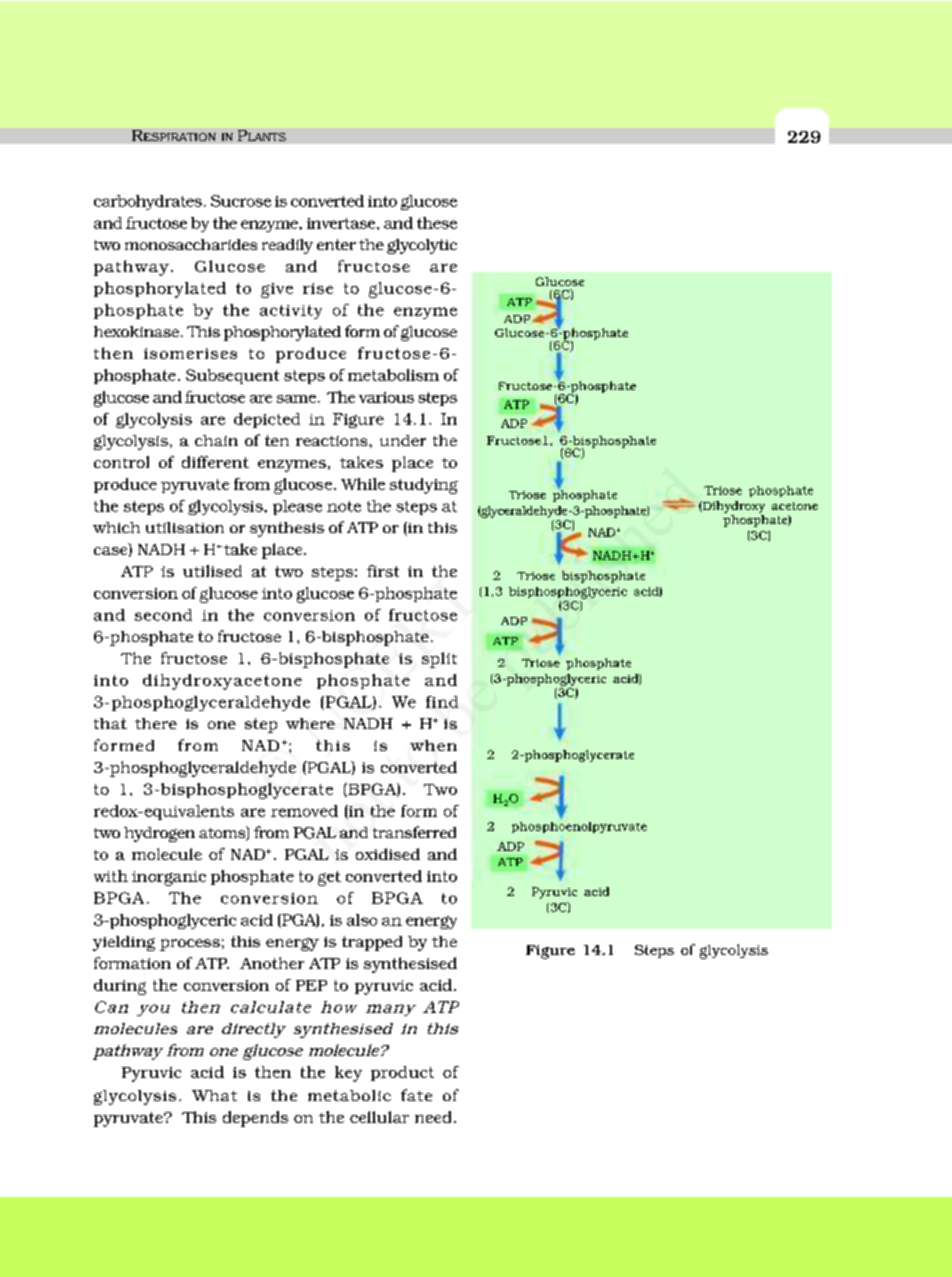  What do you see at coordinates (255, 1119) in the document?
I see `depends` at bounding box center [255, 1119].
